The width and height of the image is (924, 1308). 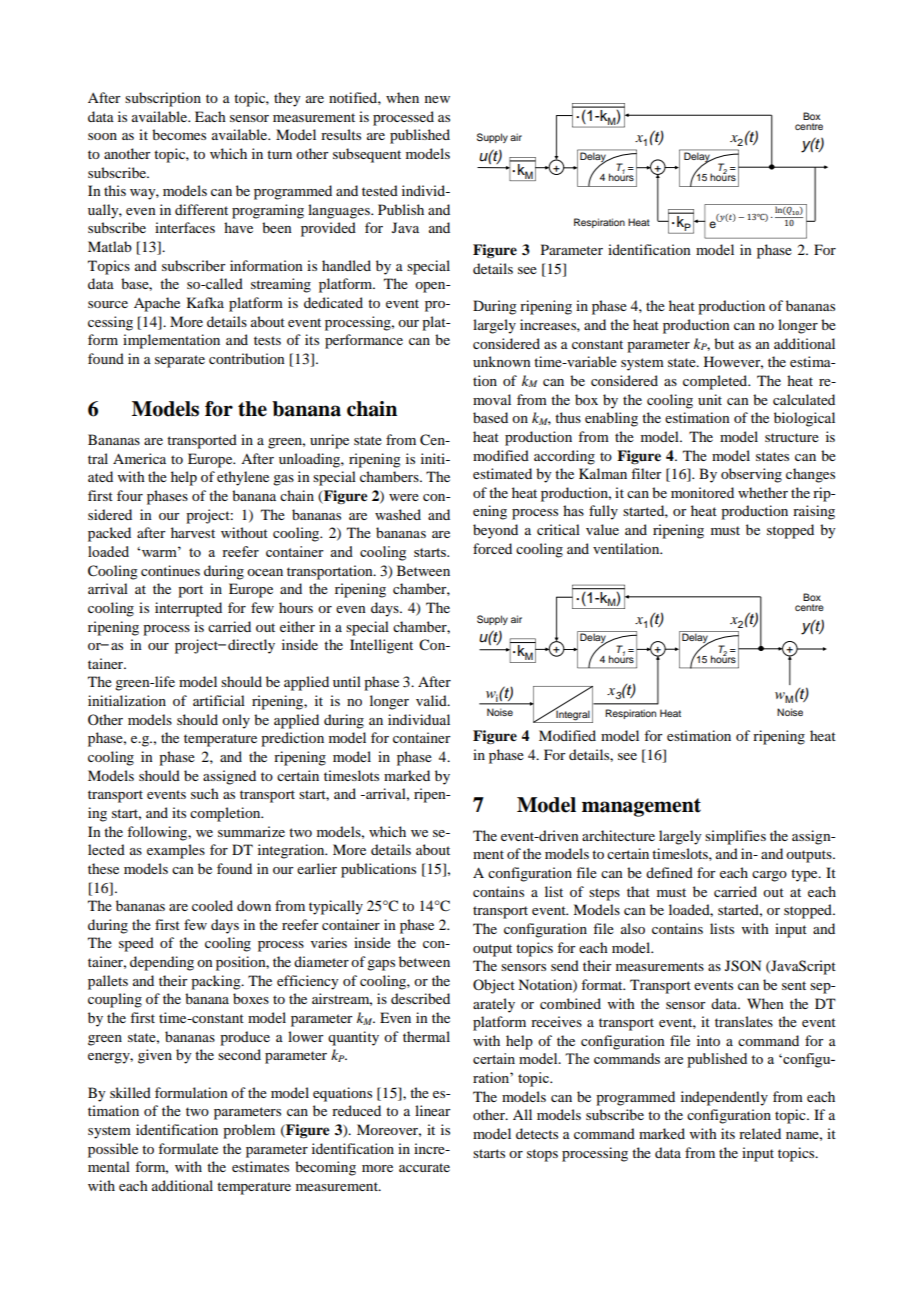 I want to click on raising, so click(x=814, y=512).
